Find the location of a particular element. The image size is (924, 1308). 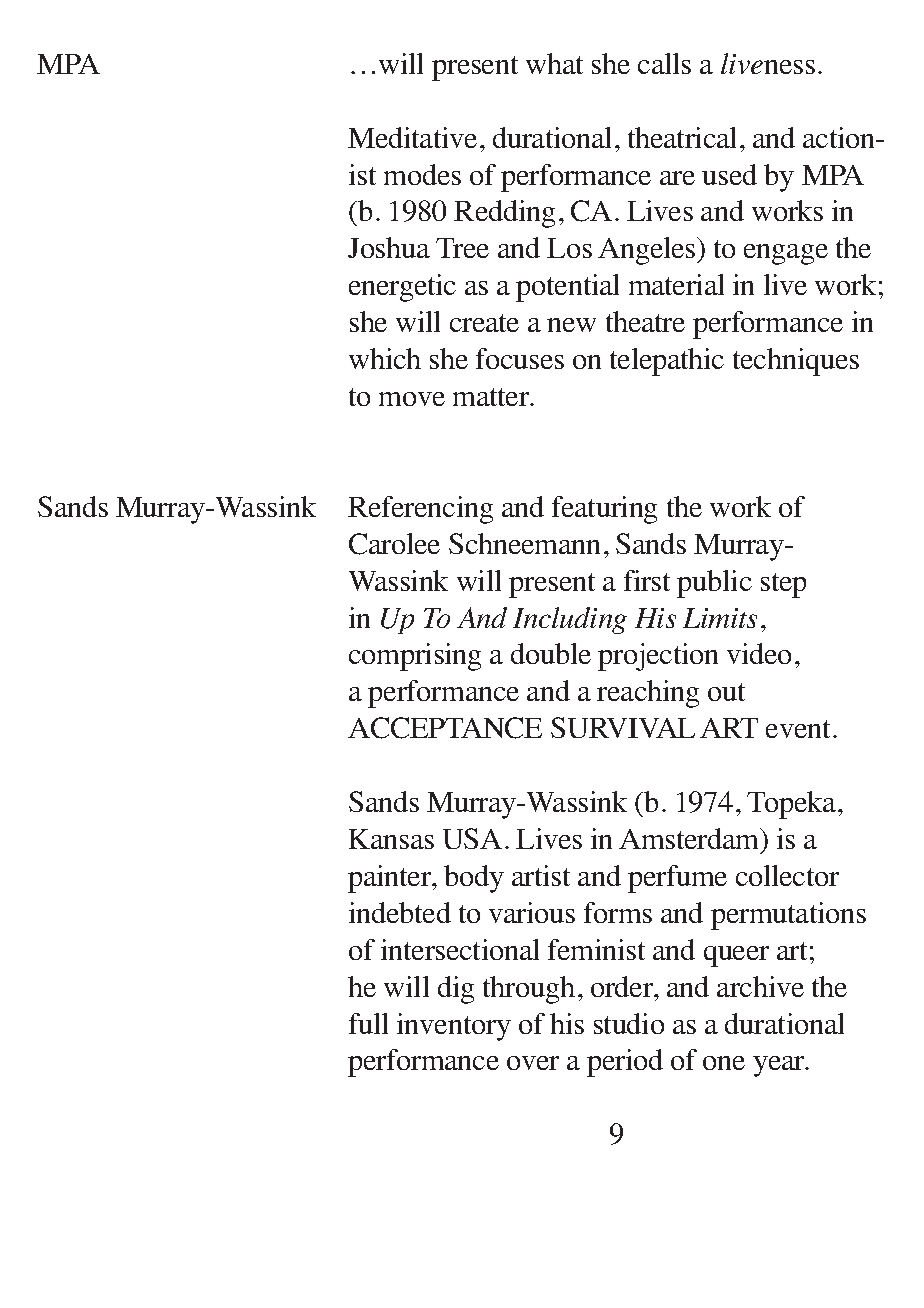

new is located at coordinates (571, 325).
